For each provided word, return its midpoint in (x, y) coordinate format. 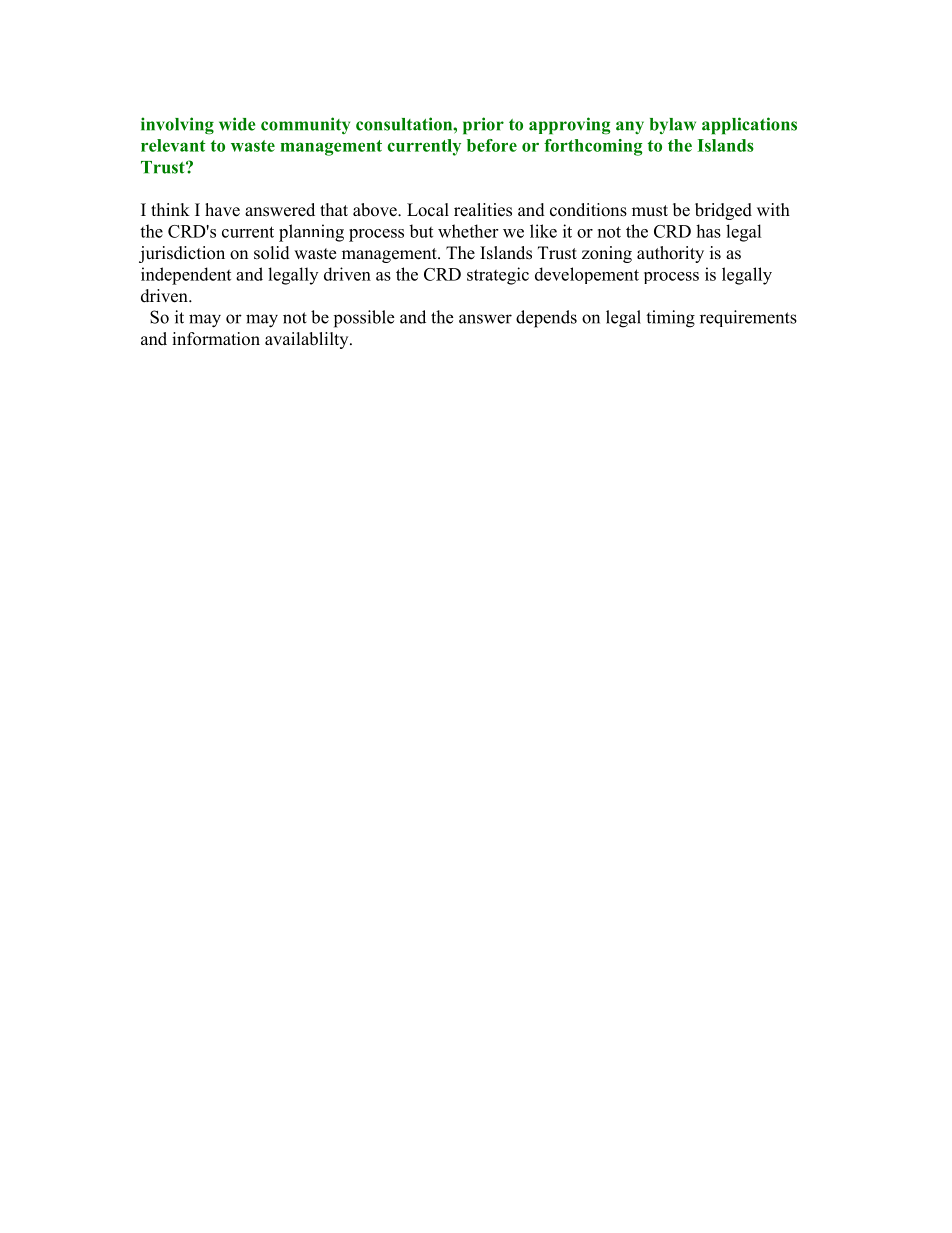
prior (483, 126)
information (216, 339)
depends (546, 319)
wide (237, 124)
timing (670, 319)
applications (749, 126)
